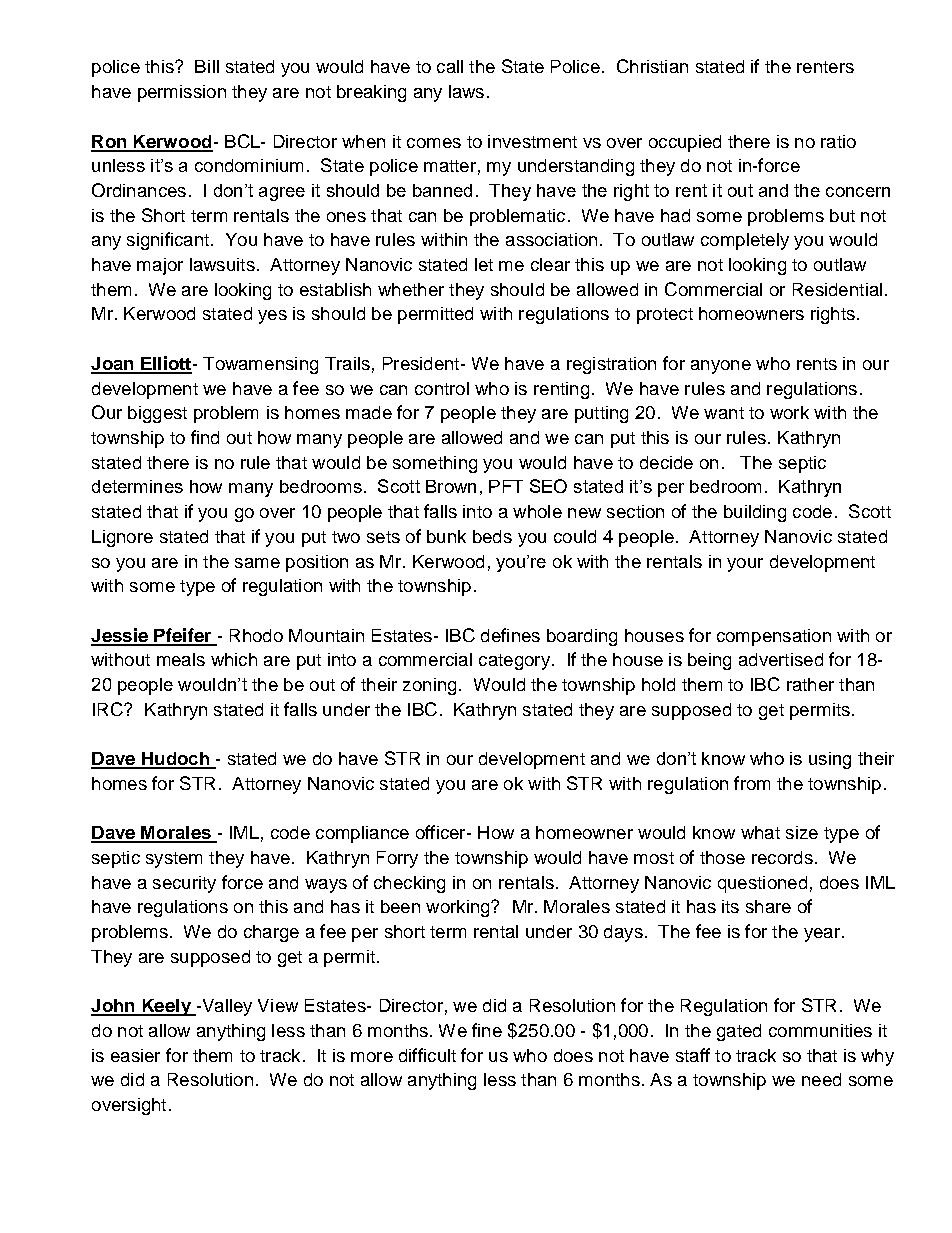 This screenshot has width=952, height=1233. I want to click on call, so click(450, 66).
